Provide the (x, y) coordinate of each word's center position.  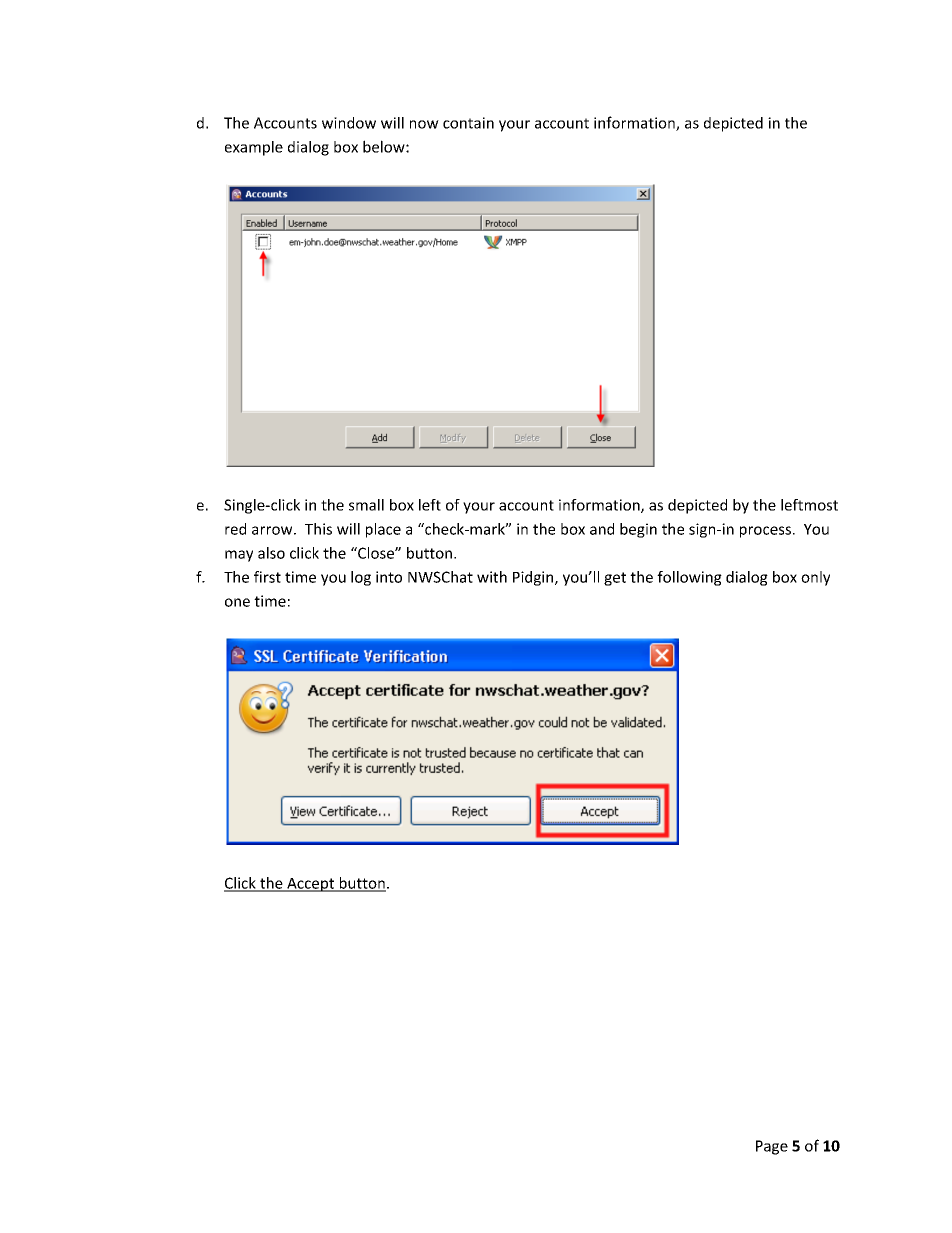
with (492, 577)
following (689, 578)
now (424, 124)
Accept (311, 885)
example (254, 148)
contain (468, 123)
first (267, 577)
